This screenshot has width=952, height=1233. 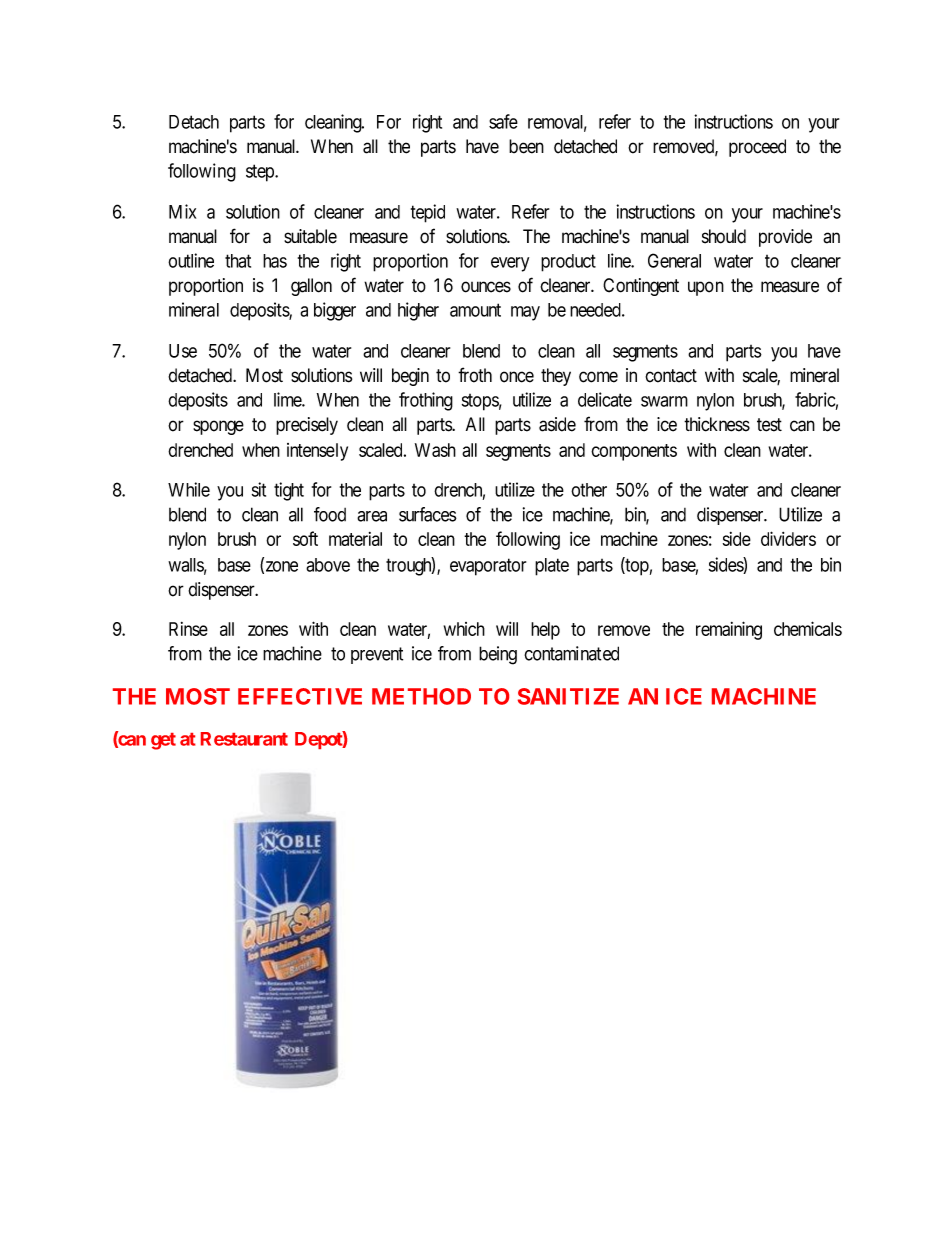 What do you see at coordinates (307, 426) in the screenshot?
I see `precisely` at bounding box center [307, 426].
